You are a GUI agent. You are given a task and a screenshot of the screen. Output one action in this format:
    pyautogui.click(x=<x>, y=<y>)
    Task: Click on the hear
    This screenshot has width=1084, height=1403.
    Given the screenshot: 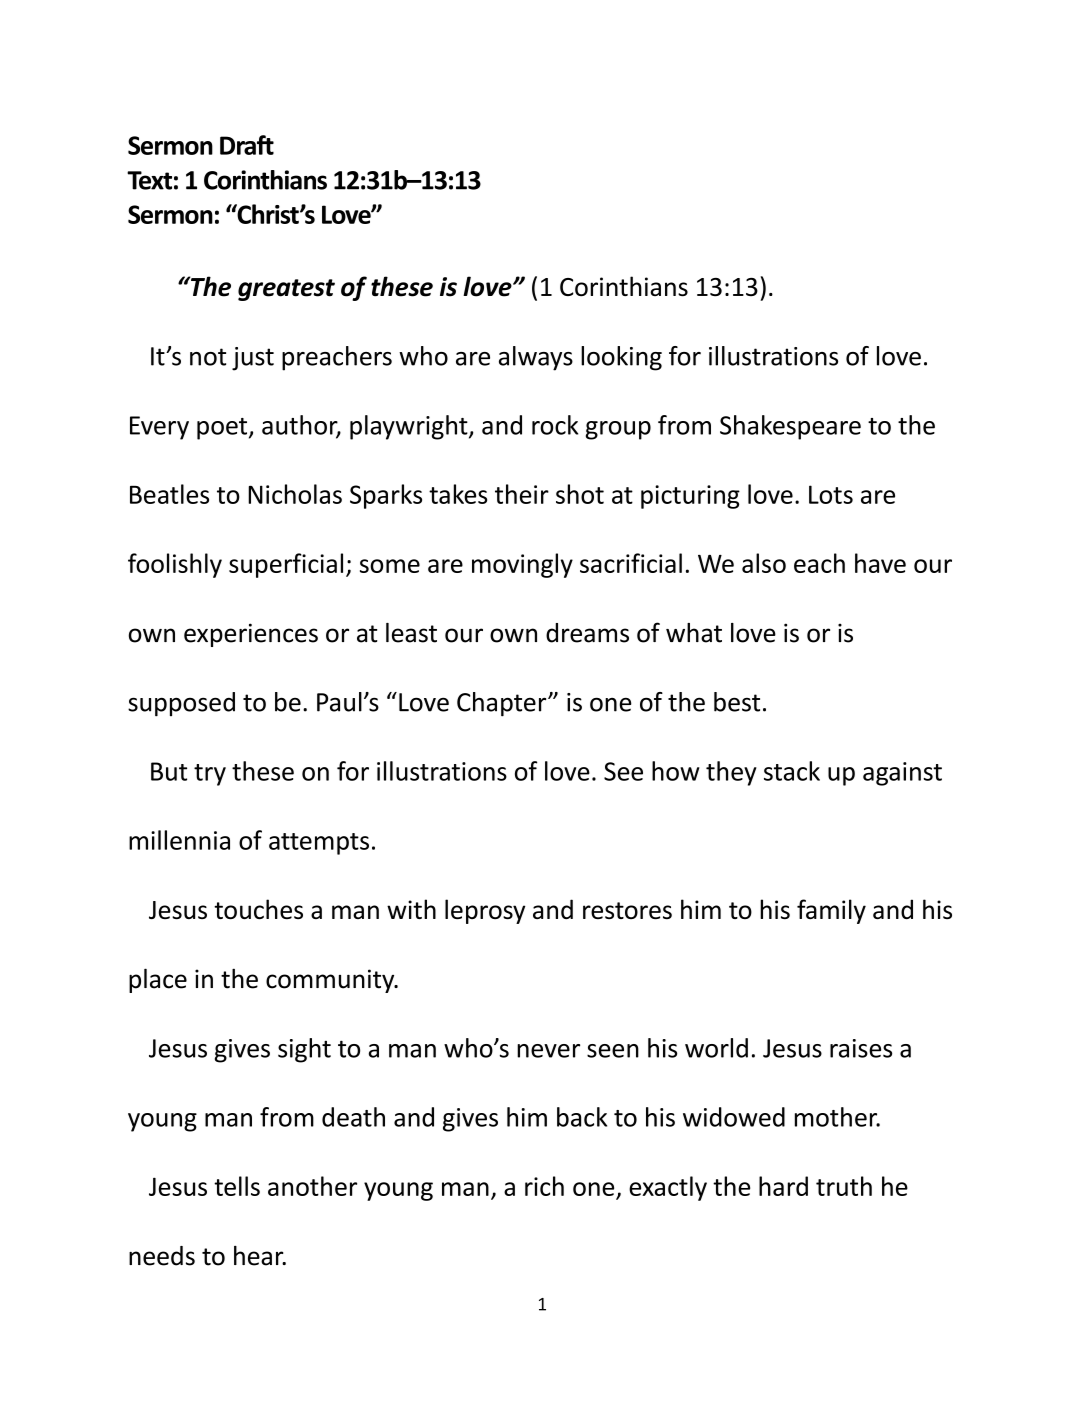 What is the action you would take?
    pyautogui.click(x=260, y=1256)
